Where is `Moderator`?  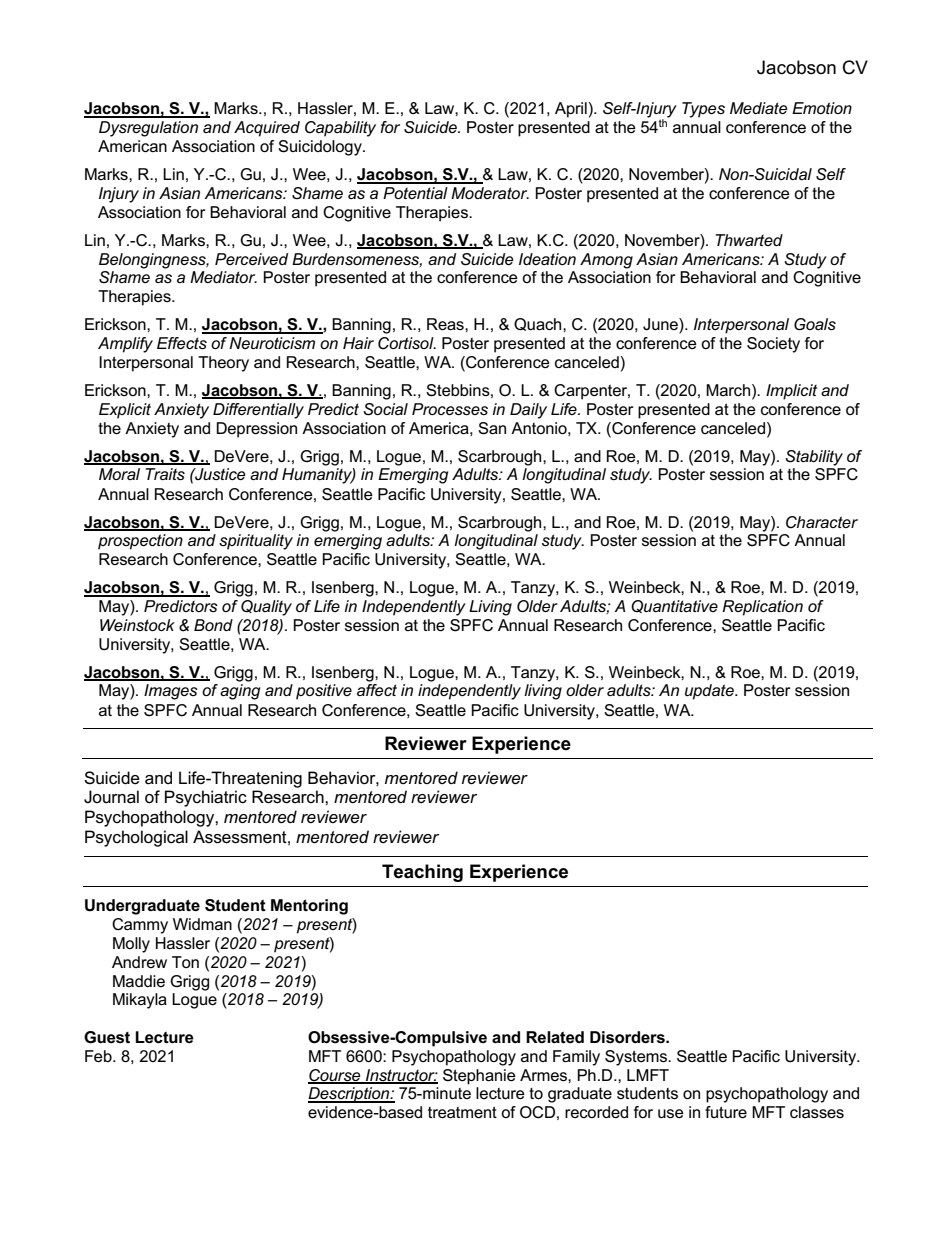
Moderator is located at coordinates (490, 193).
